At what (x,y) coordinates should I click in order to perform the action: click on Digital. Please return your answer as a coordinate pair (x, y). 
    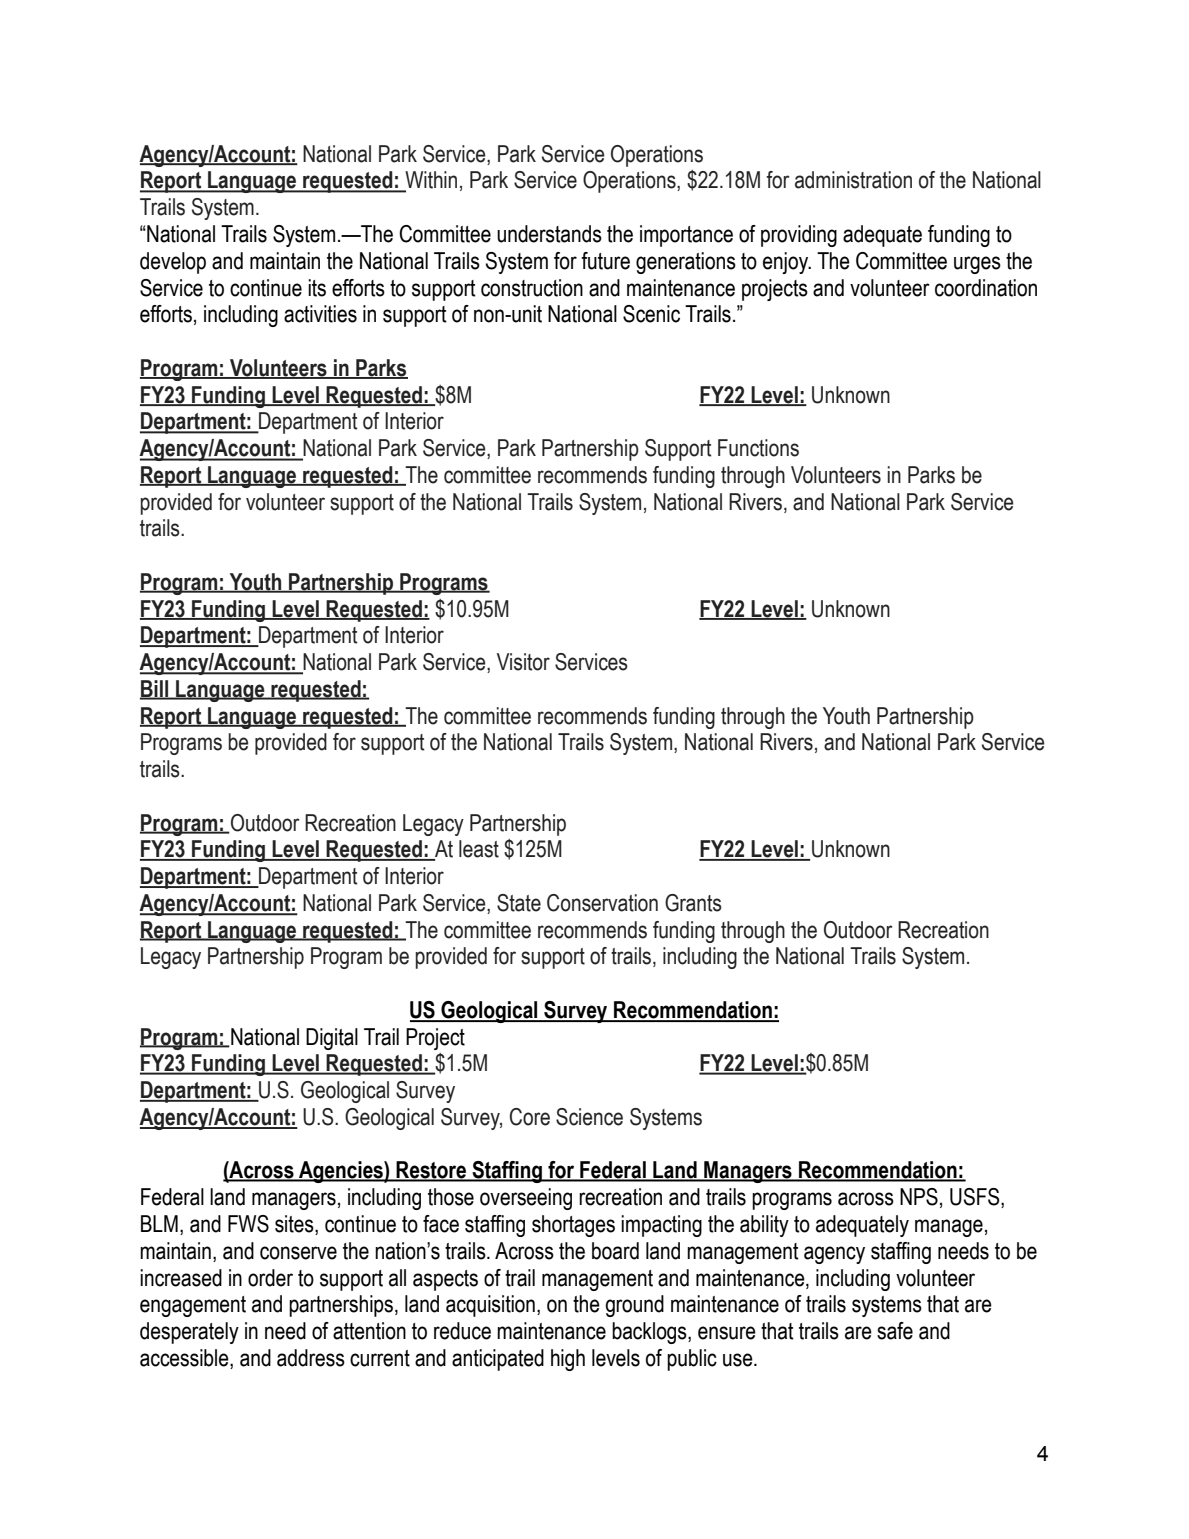
    Looking at the image, I should click on (332, 1039).
